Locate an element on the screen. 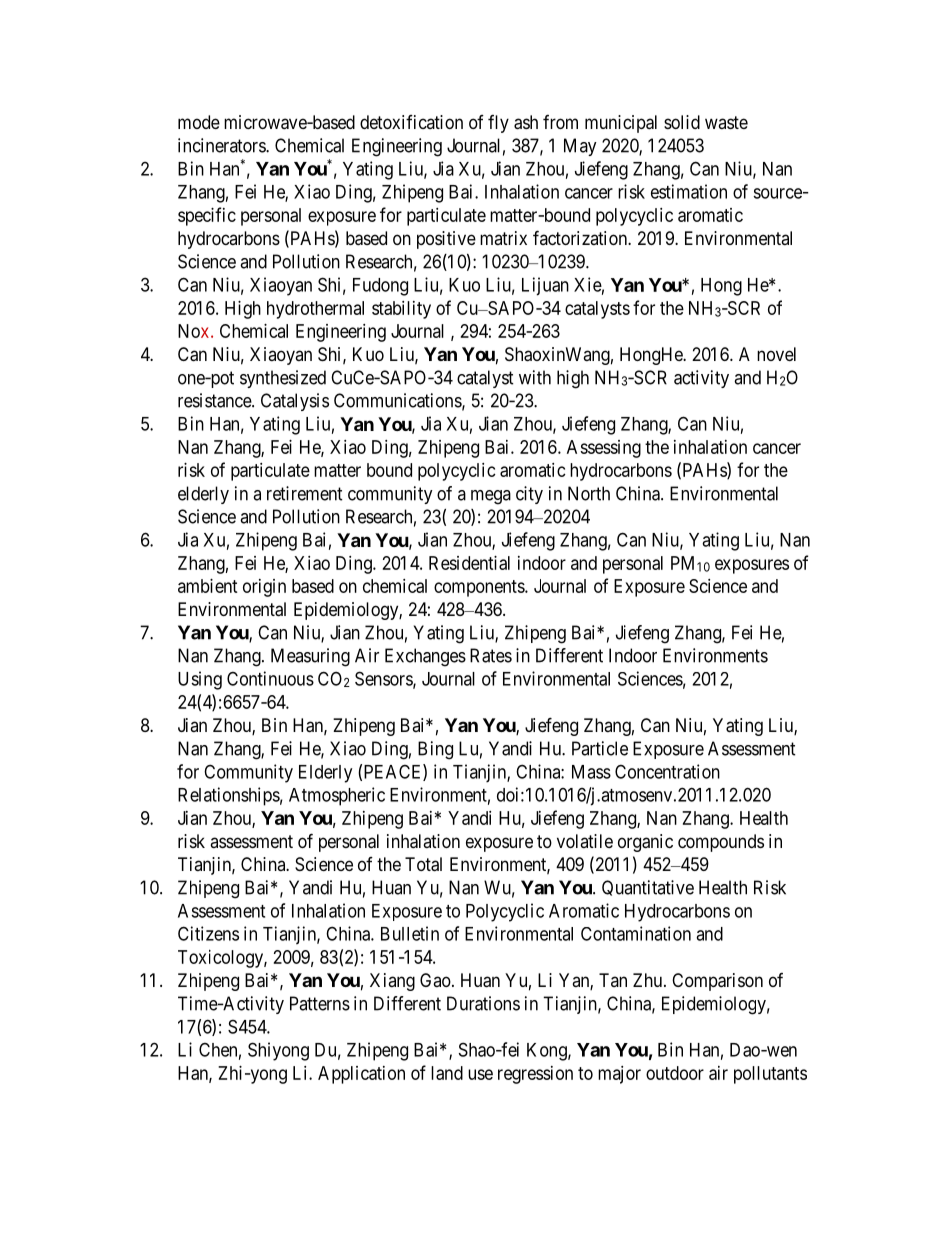  waste is located at coordinates (726, 122).
